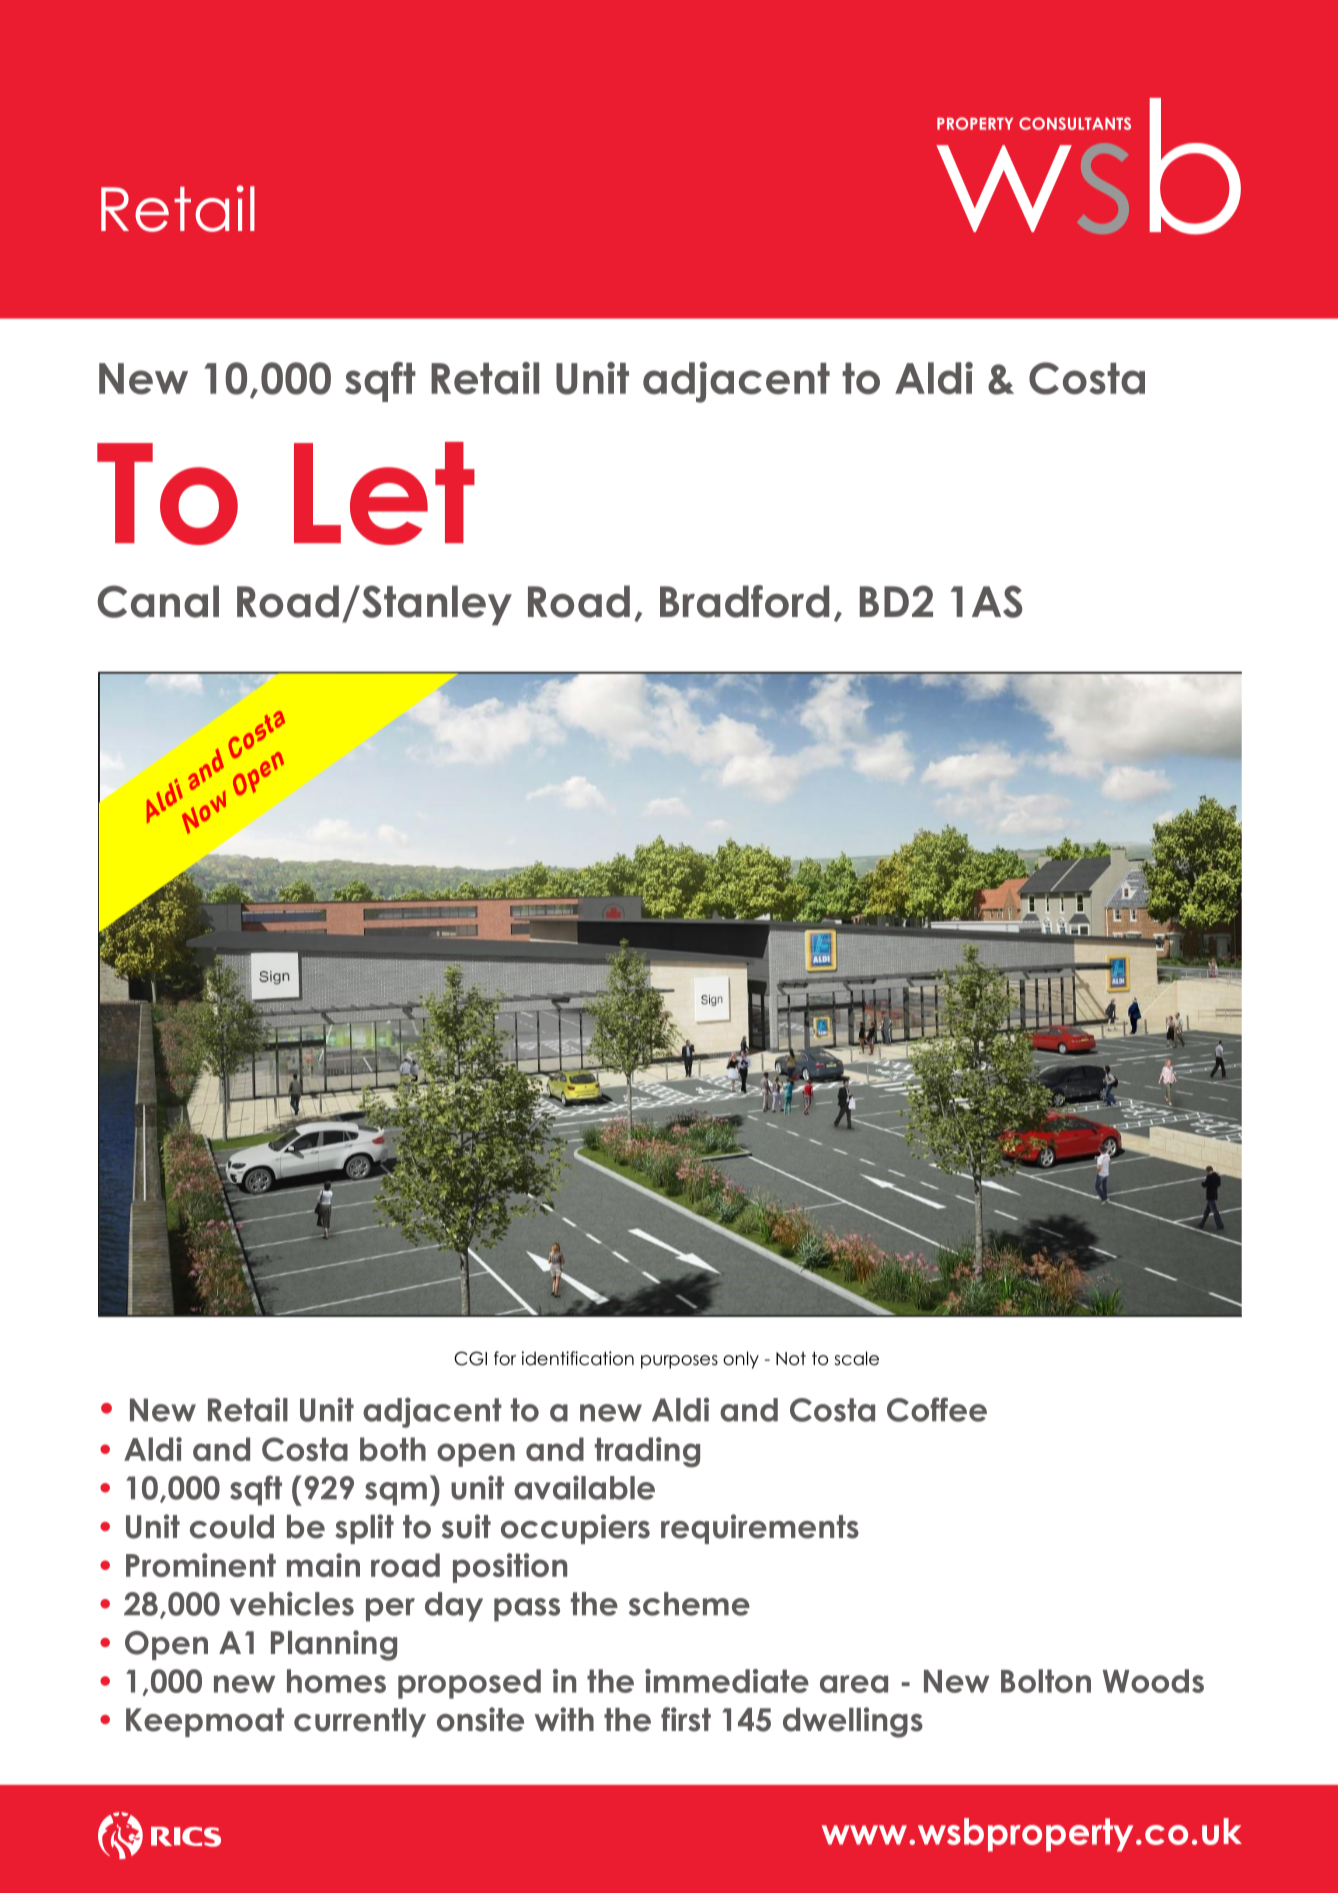  What do you see at coordinates (679, 1362) in the screenshot?
I see `purposes` at bounding box center [679, 1362].
